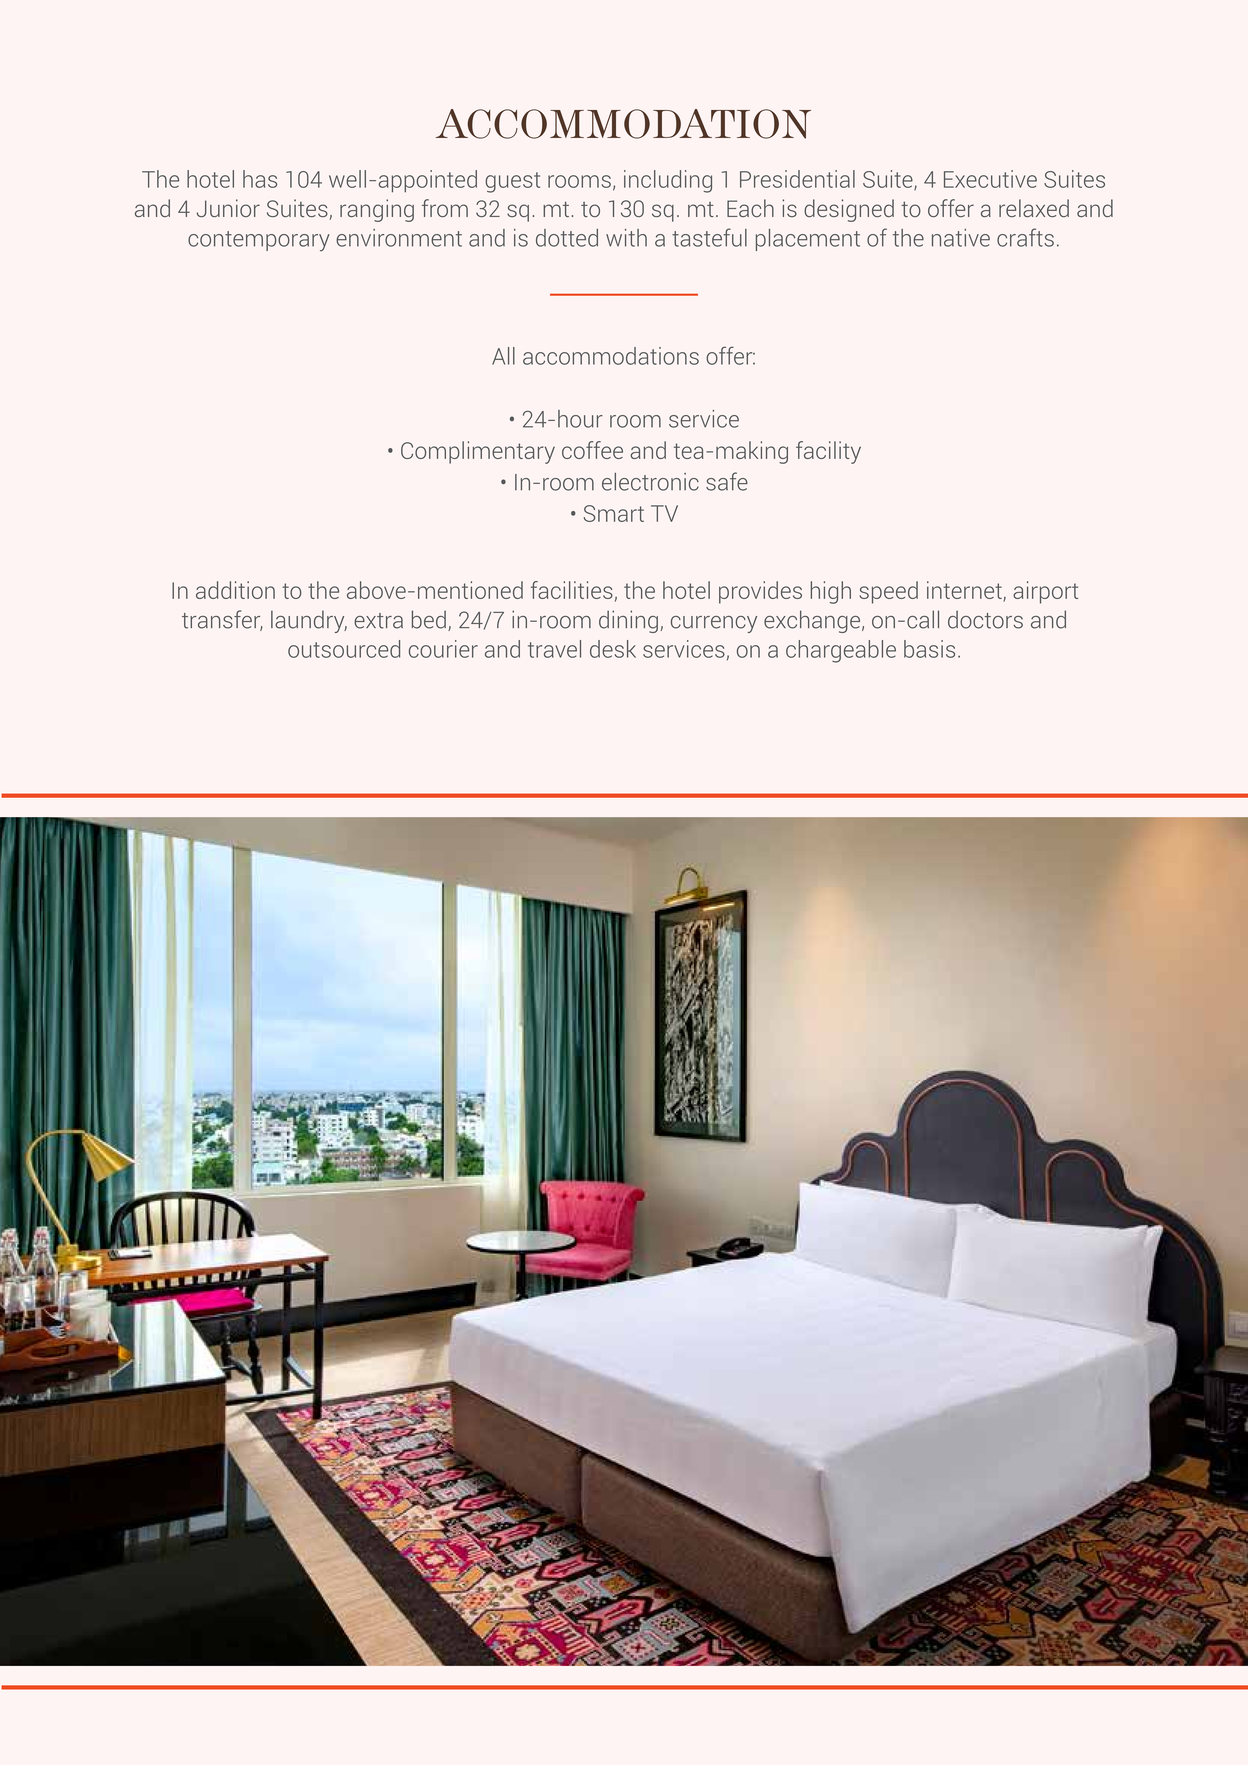 The image size is (1248, 1765). Describe the element at coordinates (260, 179) in the screenshot. I see `has` at that location.
